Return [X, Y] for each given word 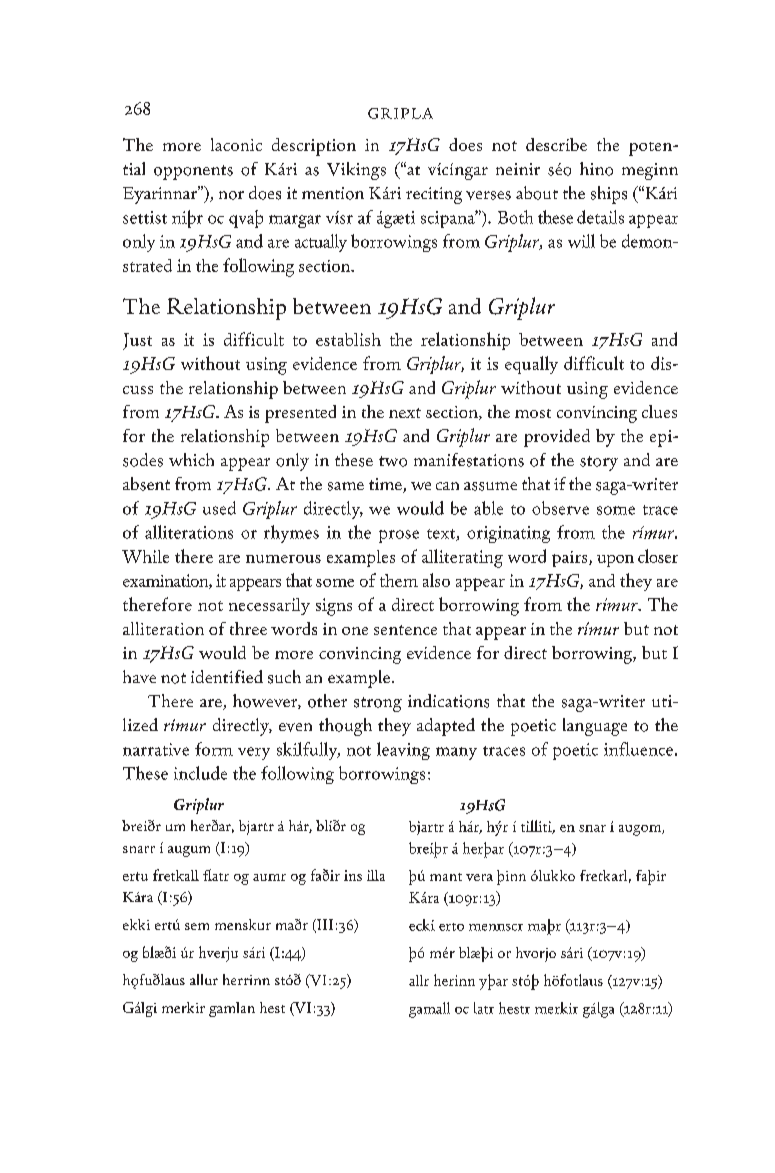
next [405, 413]
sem [197, 926]
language [595, 727]
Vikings [356, 171]
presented [300, 414]
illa [376, 875]
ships [609, 195]
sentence [405, 630]
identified [227, 676]
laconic [236, 144]
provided [557, 438]
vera [479, 877]
